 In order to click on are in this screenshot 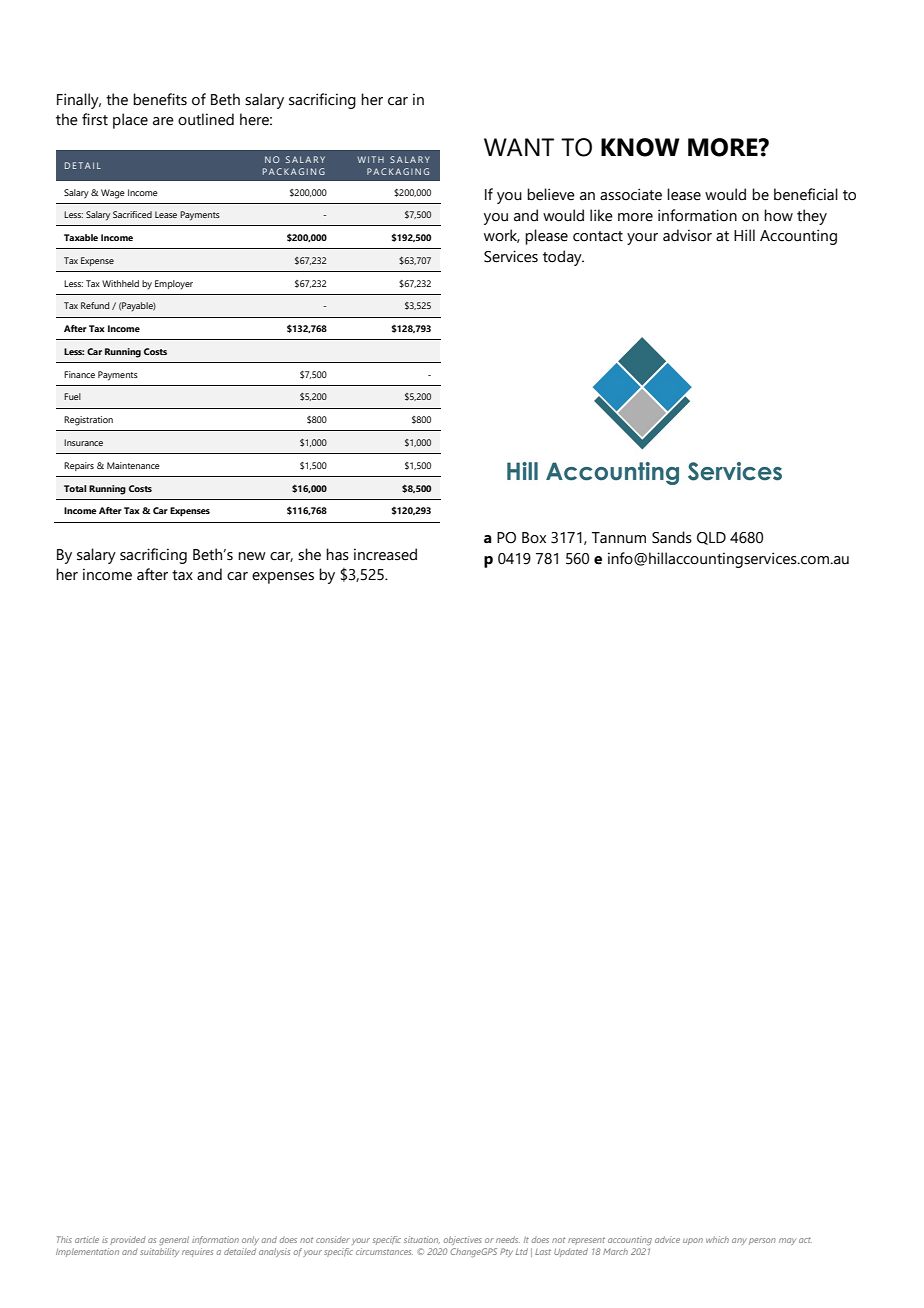, I will do `click(163, 121)`.
